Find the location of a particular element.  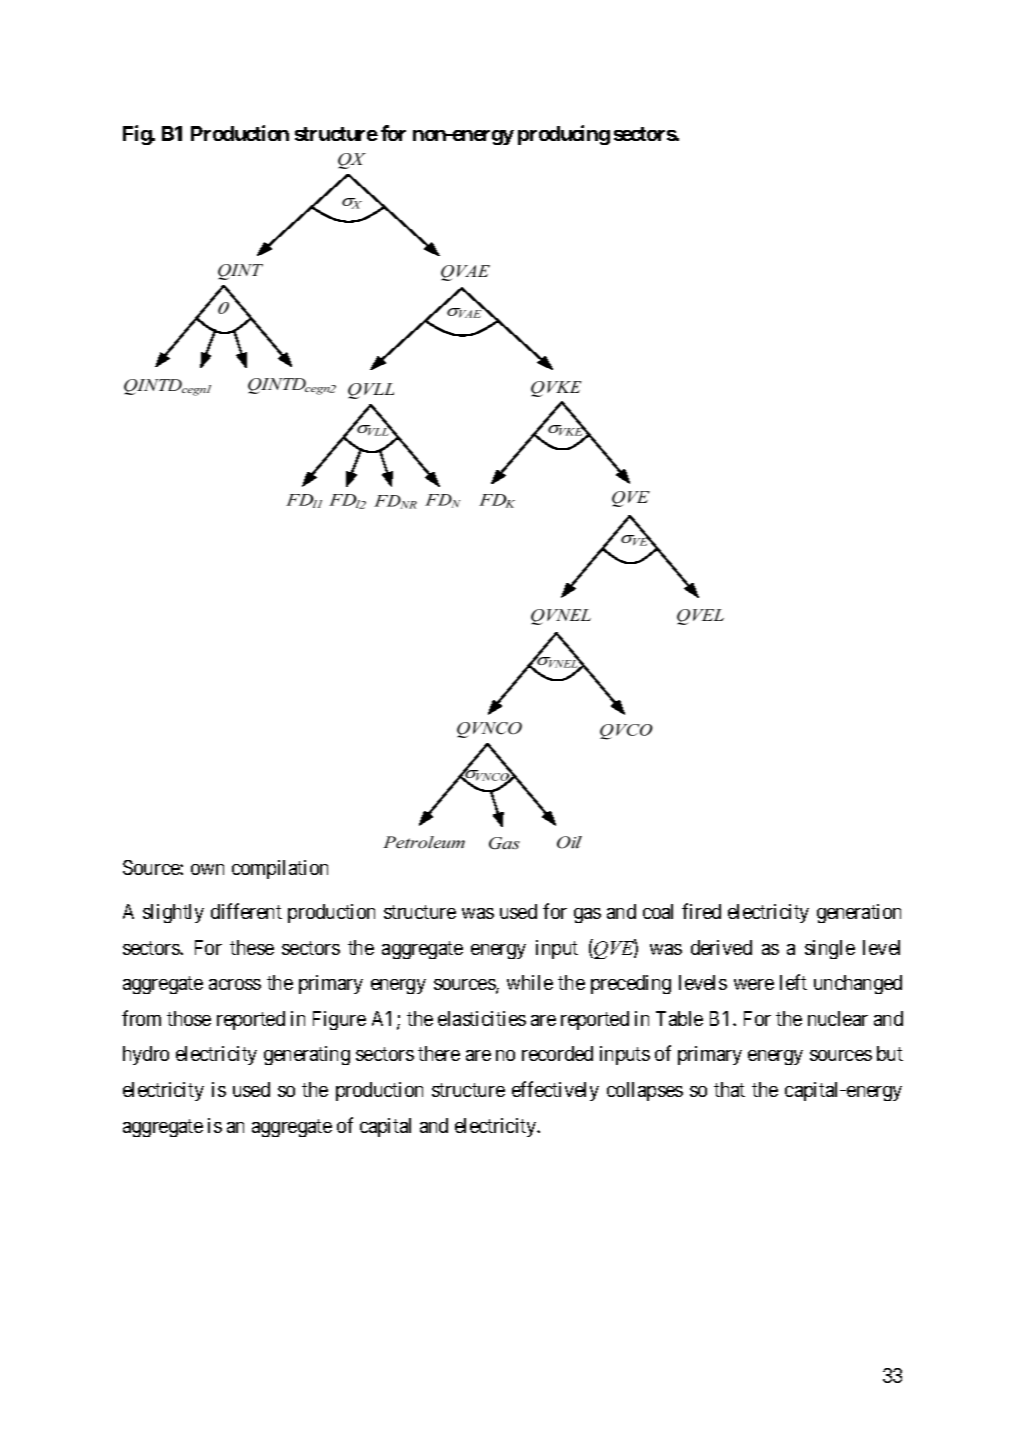

left is located at coordinates (793, 982).
